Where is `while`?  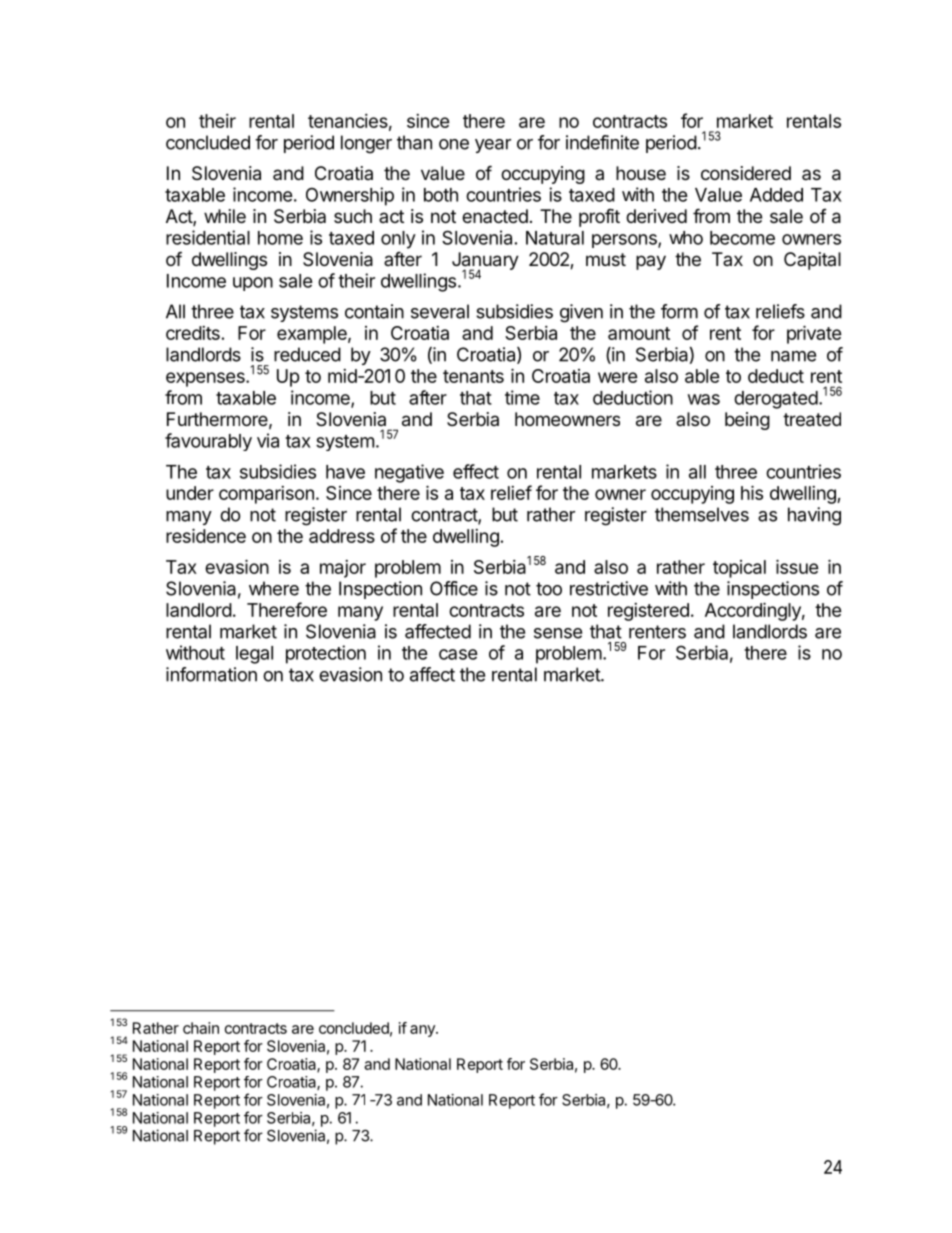 while is located at coordinates (225, 216).
